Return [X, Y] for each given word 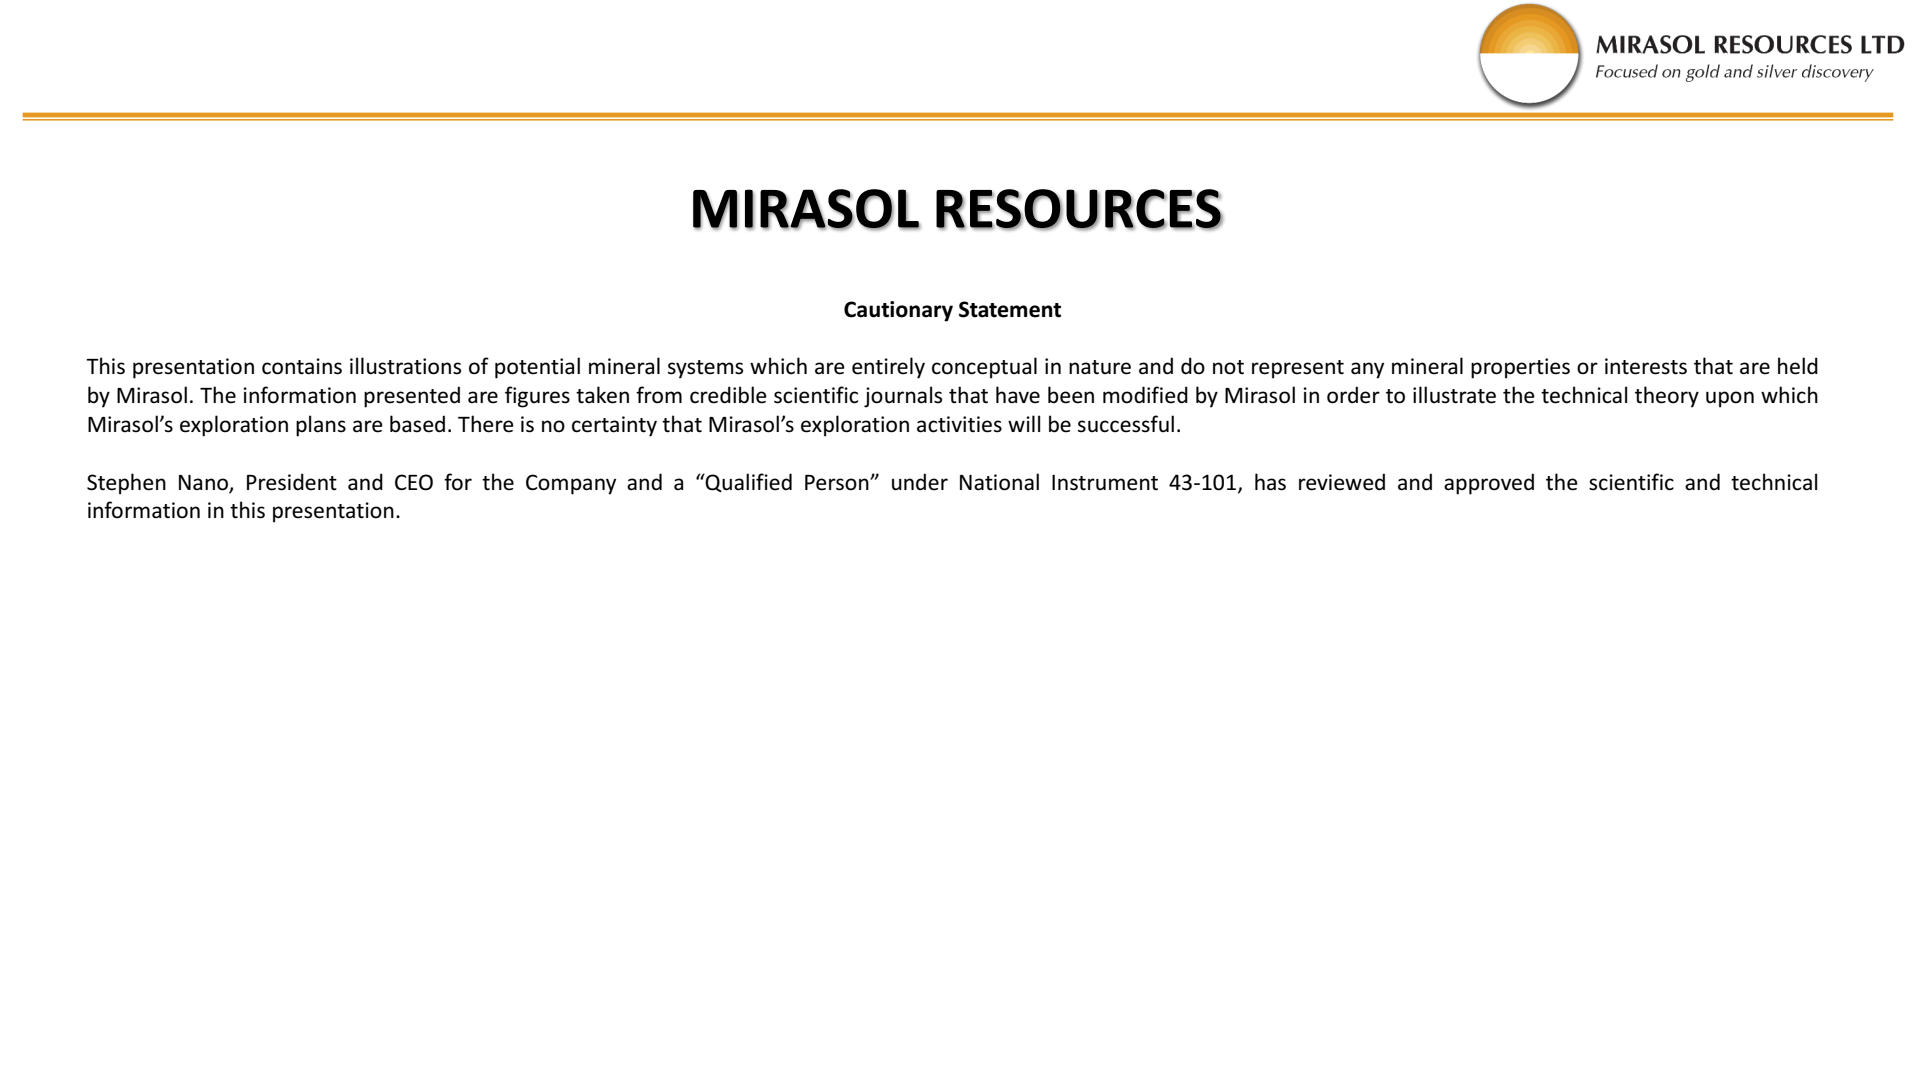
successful [1126, 424]
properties [1520, 368]
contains [302, 366]
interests [1646, 366]
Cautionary [898, 311]
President [292, 482]
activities [959, 424]
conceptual [984, 368]
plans [321, 426]
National [999, 482]
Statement [1010, 309]
